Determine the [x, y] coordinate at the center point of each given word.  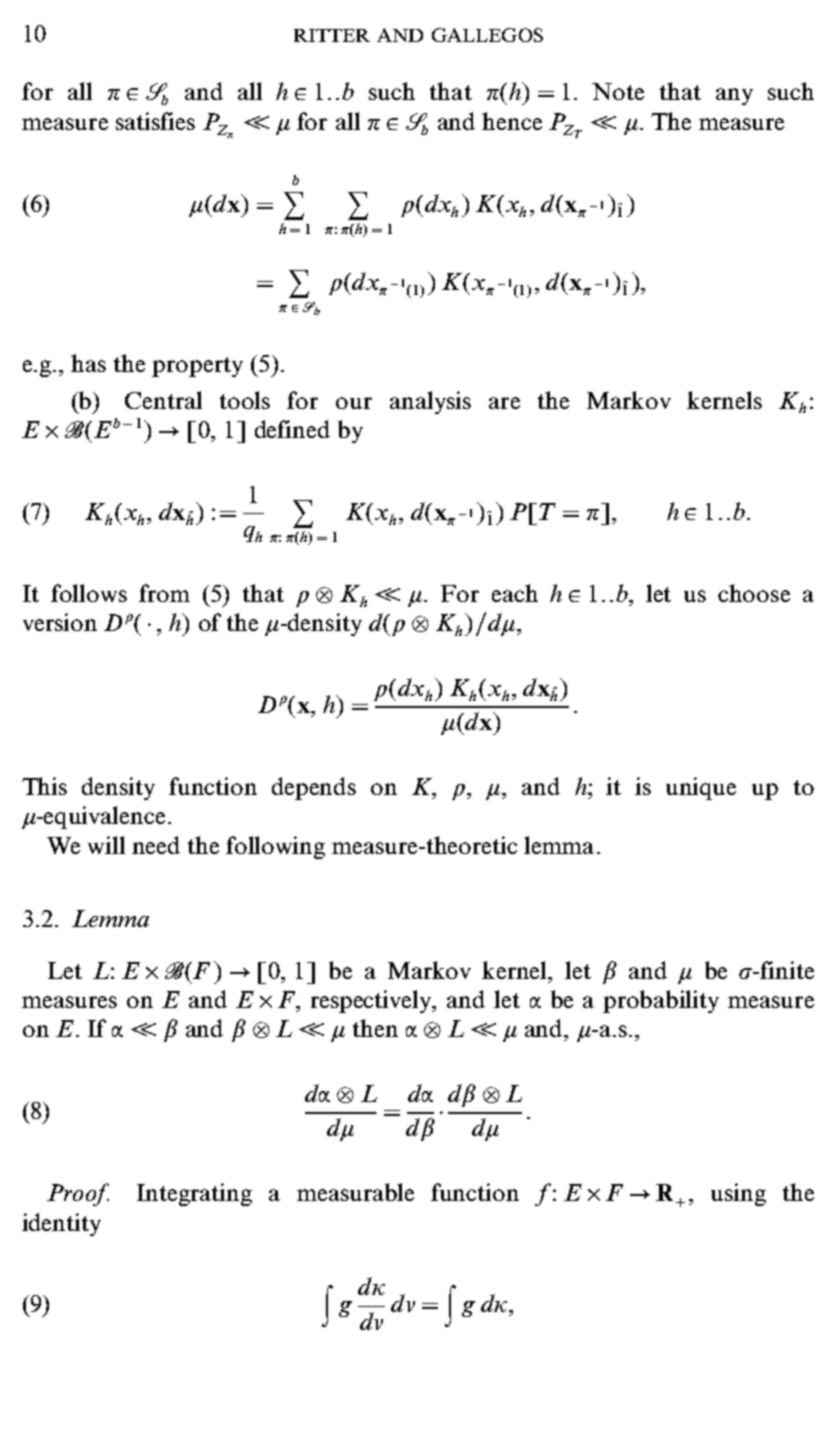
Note [618, 91]
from [164, 593]
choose [754, 593]
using [738, 1194]
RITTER [332, 35]
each [515, 593]
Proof [78, 1194]
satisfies [155, 121]
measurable [355, 1192]
